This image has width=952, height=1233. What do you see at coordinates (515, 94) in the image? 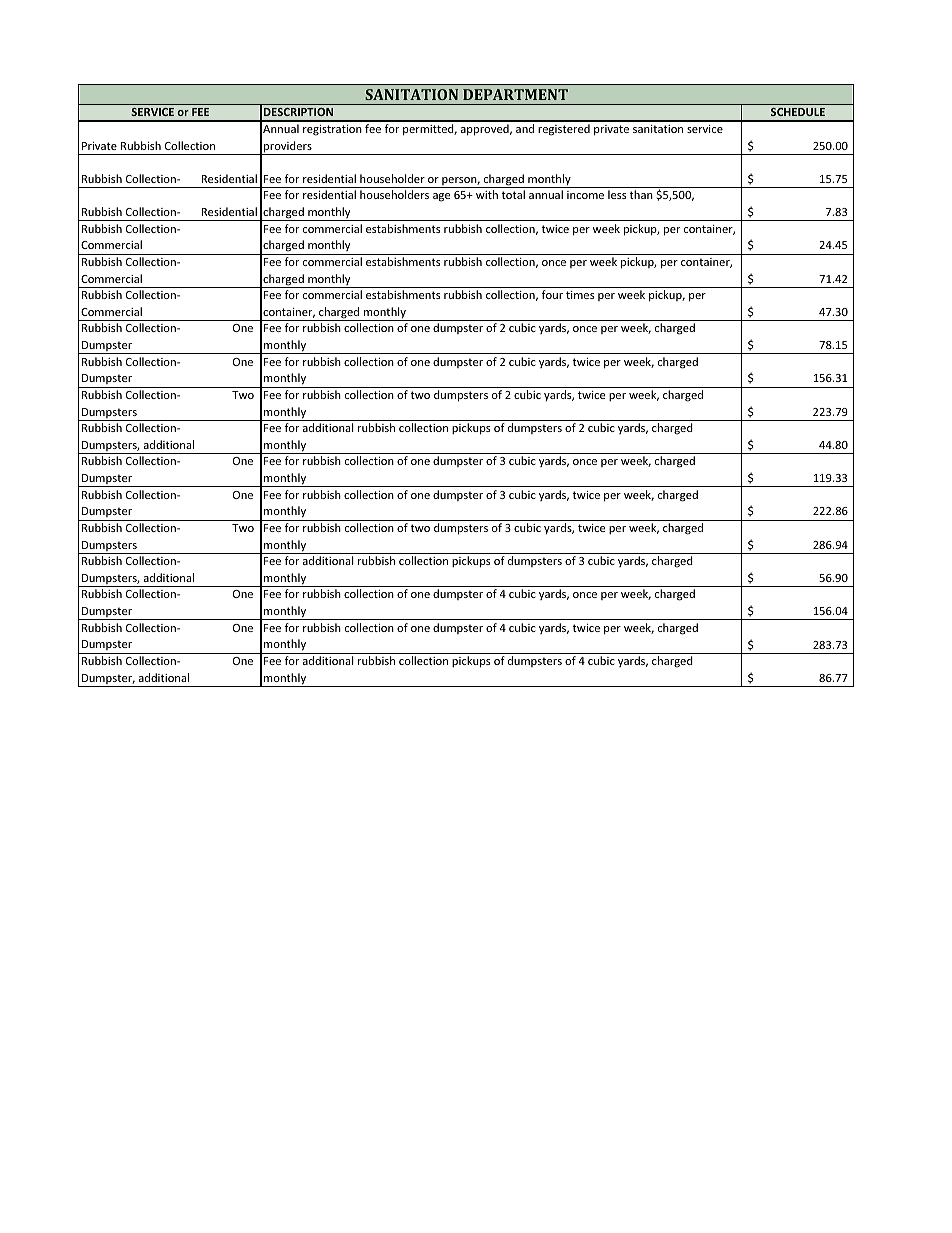
I see `DEPARTMENT` at bounding box center [515, 94].
